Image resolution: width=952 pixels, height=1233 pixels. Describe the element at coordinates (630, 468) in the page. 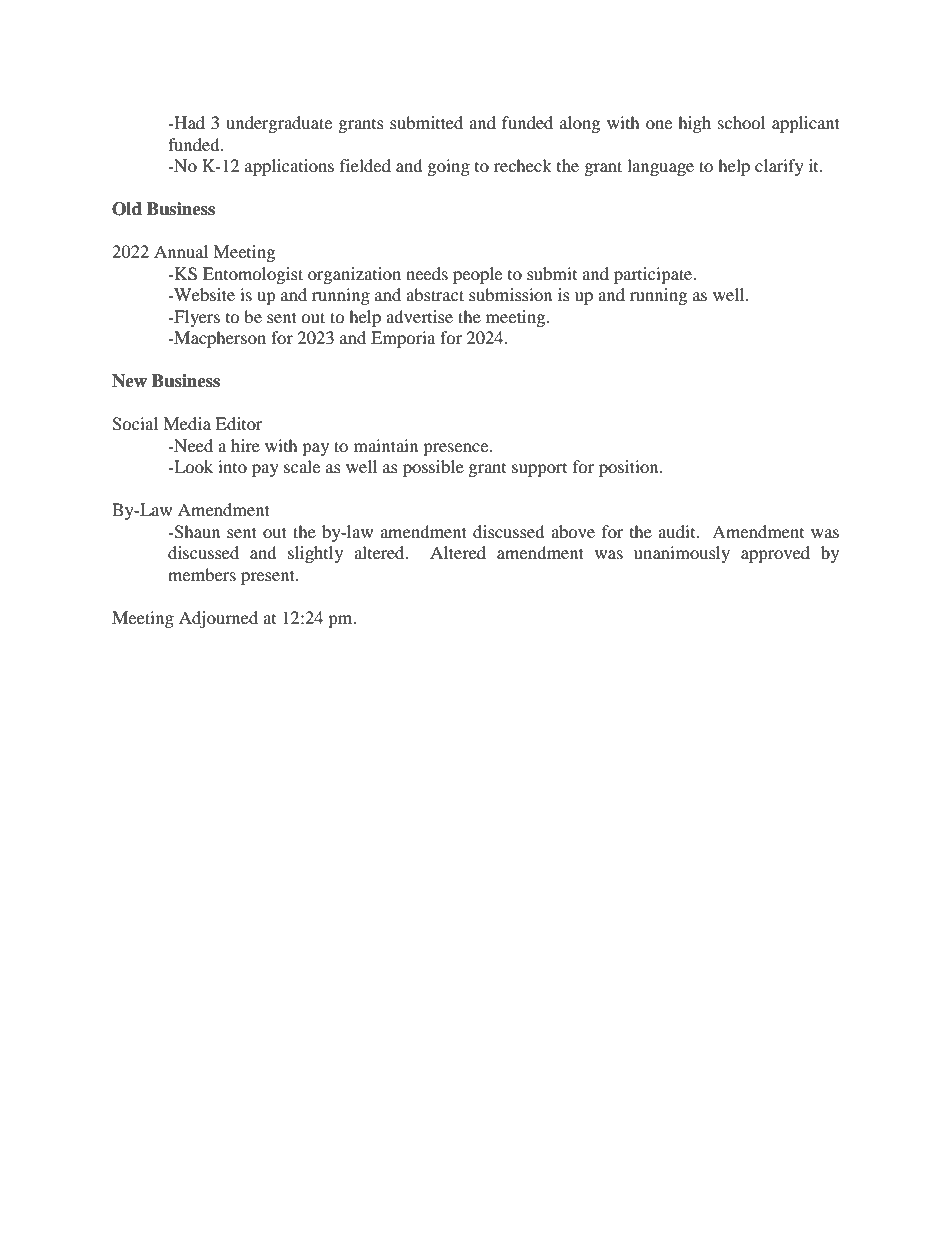

I see `position` at that location.
